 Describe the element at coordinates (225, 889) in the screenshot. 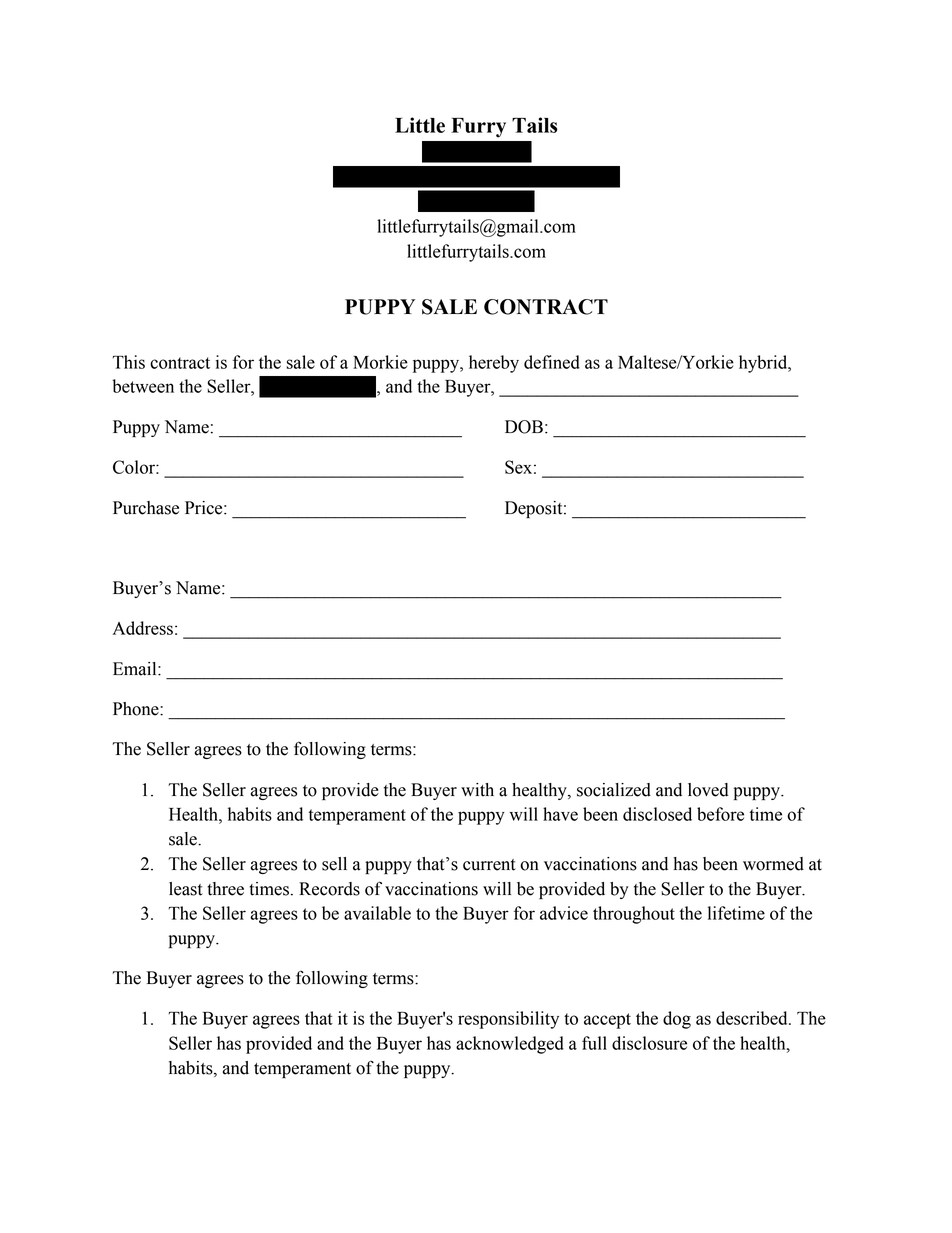

I see `three` at that location.
